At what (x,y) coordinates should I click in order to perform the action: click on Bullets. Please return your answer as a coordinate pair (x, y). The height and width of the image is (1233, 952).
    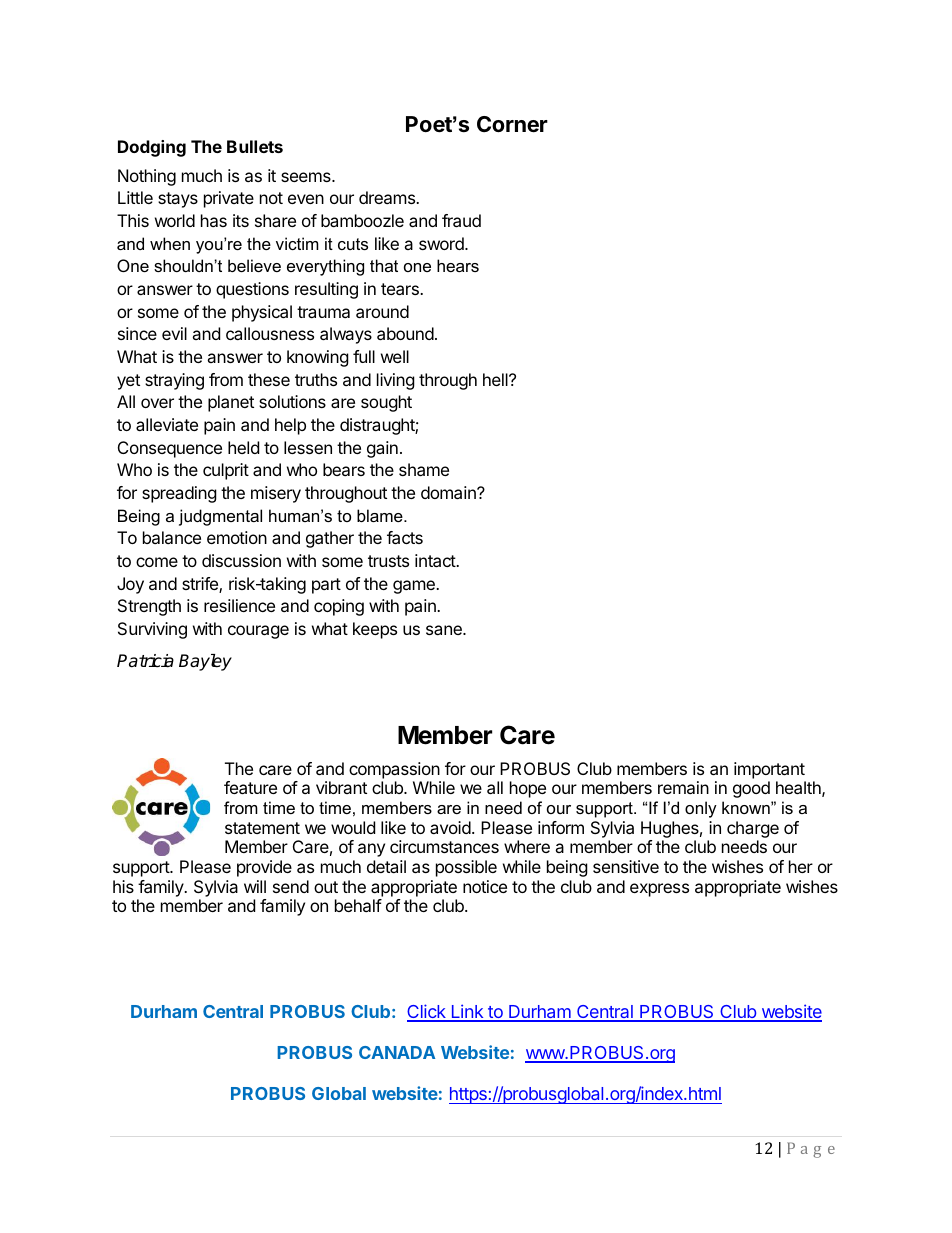
    Looking at the image, I should click on (255, 146).
